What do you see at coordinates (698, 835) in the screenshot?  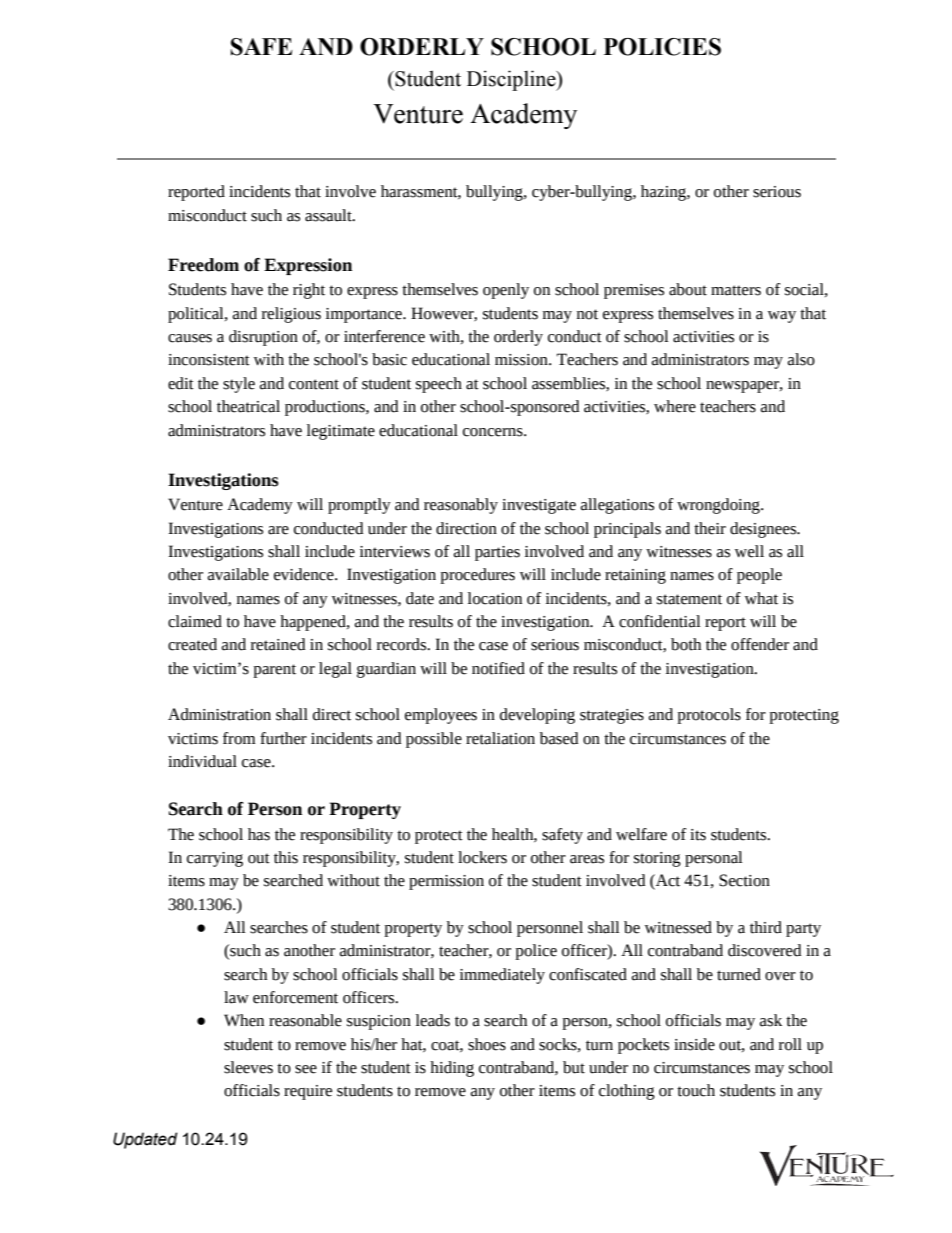 I see `its` at bounding box center [698, 835].
